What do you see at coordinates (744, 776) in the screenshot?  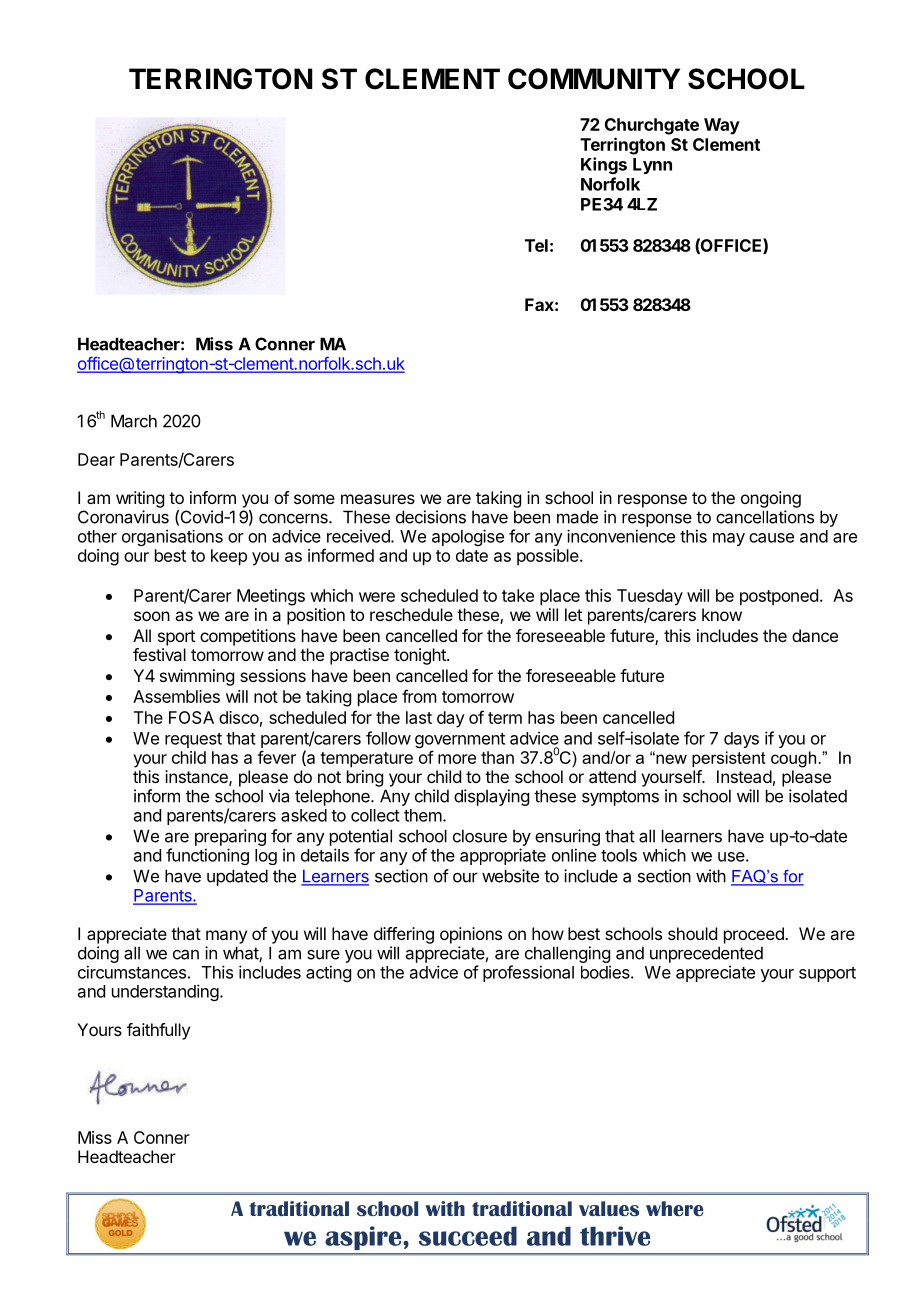 I see `Instead` at bounding box center [744, 776].
